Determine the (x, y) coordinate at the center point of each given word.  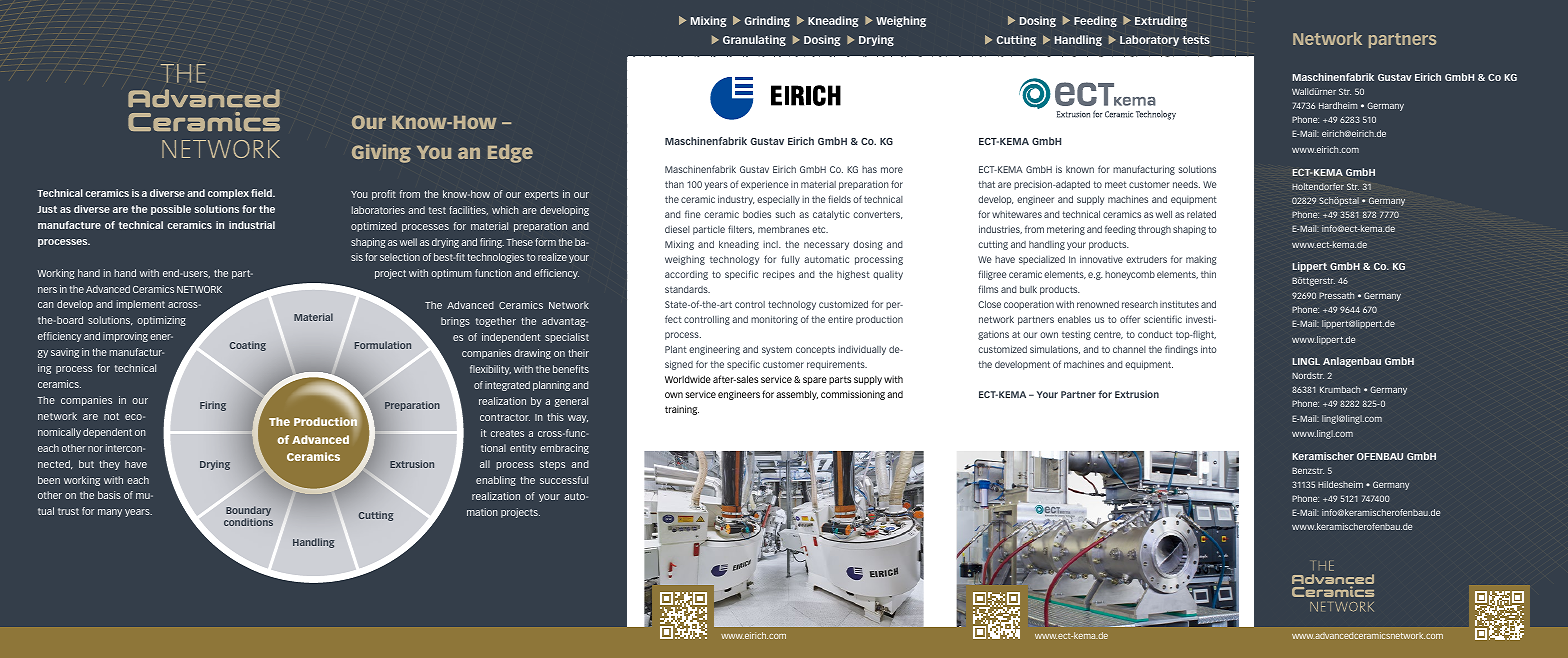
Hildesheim (1340, 484)
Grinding (767, 21)
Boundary (248, 511)
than (674, 184)
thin (1208, 274)
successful (564, 480)
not (111, 416)
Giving (381, 153)
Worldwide (688, 379)
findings (1181, 350)
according (686, 275)
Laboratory (1149, 40)
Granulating (754, 40)
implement (141, 305)
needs (1186, 184)
